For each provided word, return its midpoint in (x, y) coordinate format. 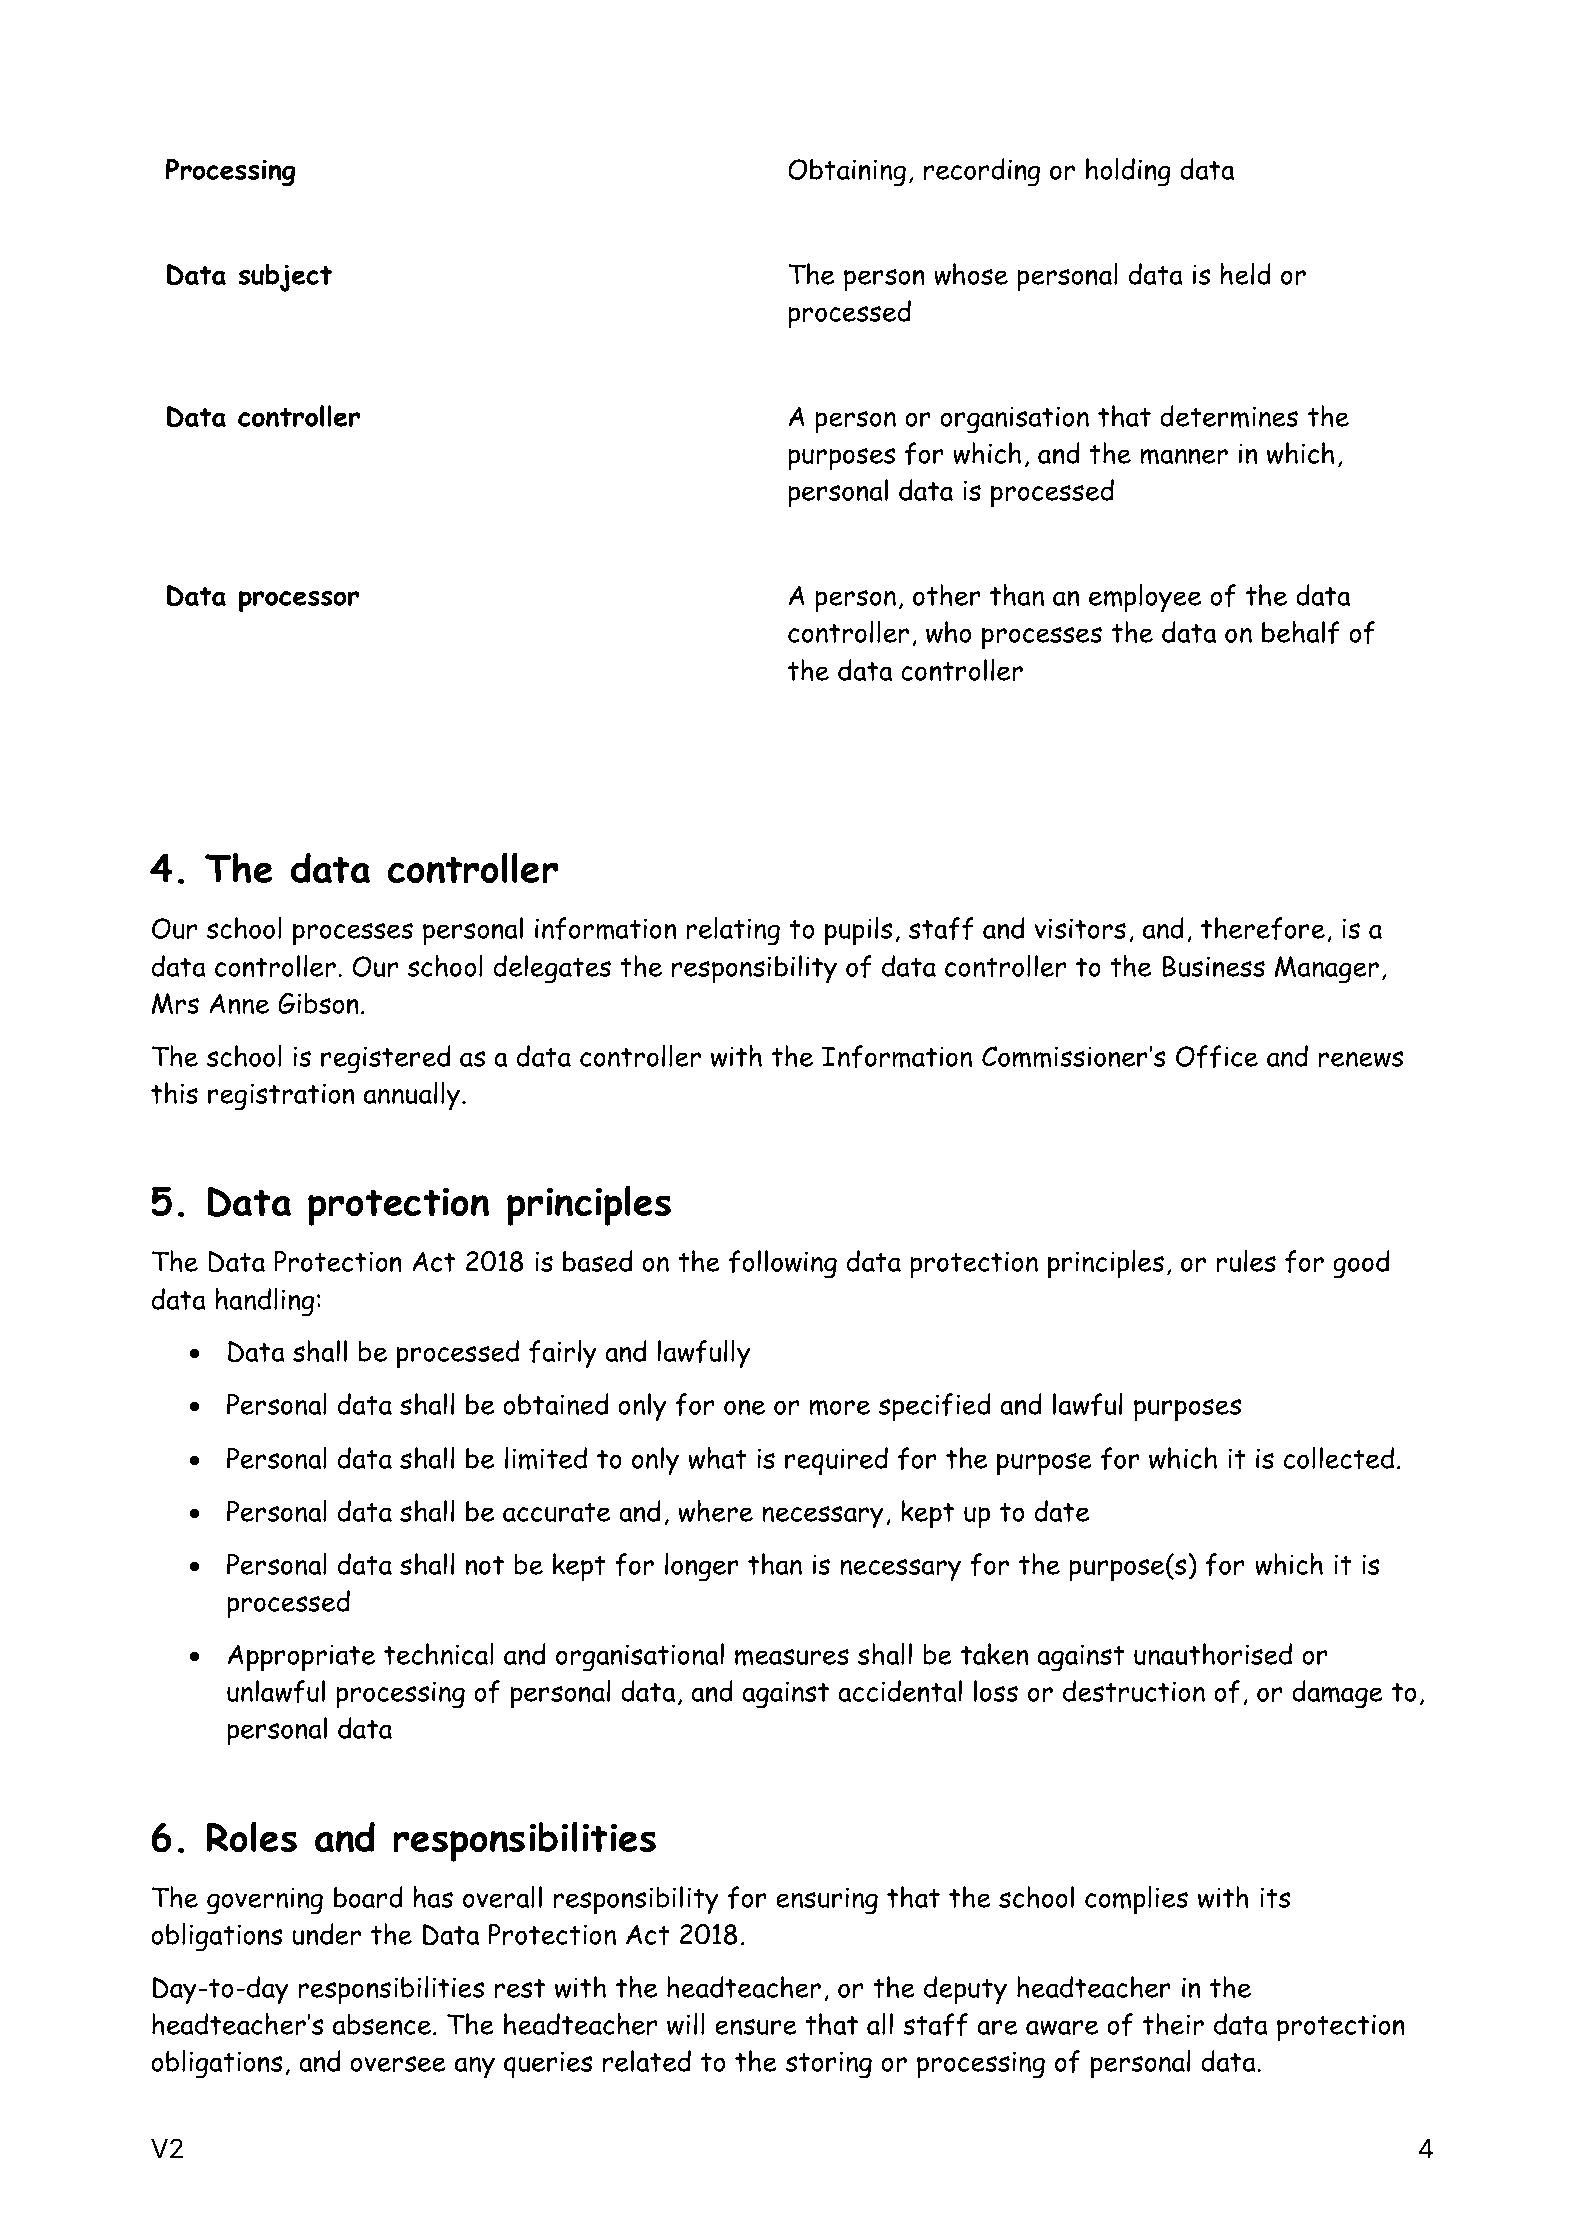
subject (285, 277)
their (1173, 2024)
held (1245, 274)
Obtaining (847, 172)
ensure (756, 2027)
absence (383, 2024)
